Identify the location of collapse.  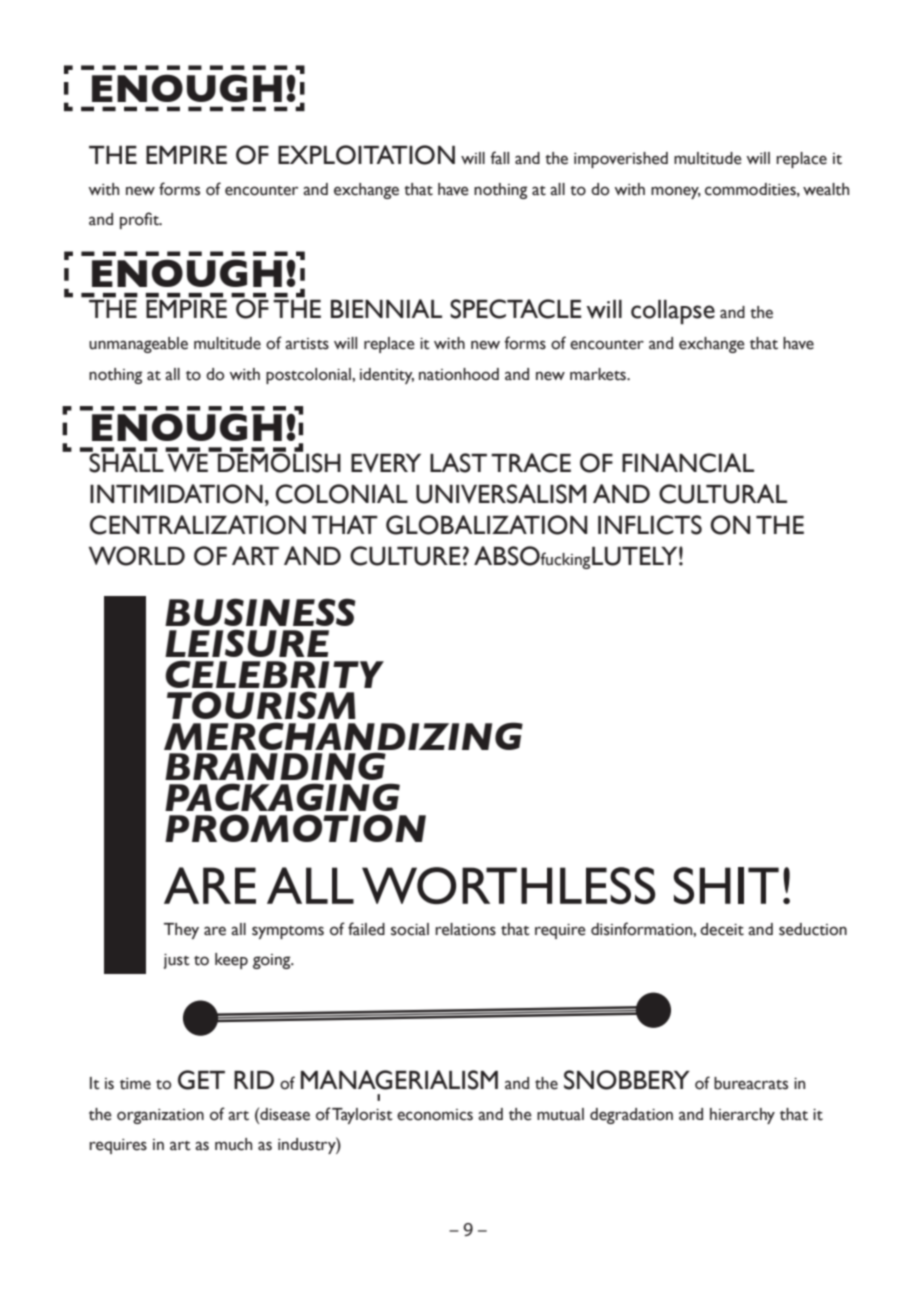
(673, 312).
